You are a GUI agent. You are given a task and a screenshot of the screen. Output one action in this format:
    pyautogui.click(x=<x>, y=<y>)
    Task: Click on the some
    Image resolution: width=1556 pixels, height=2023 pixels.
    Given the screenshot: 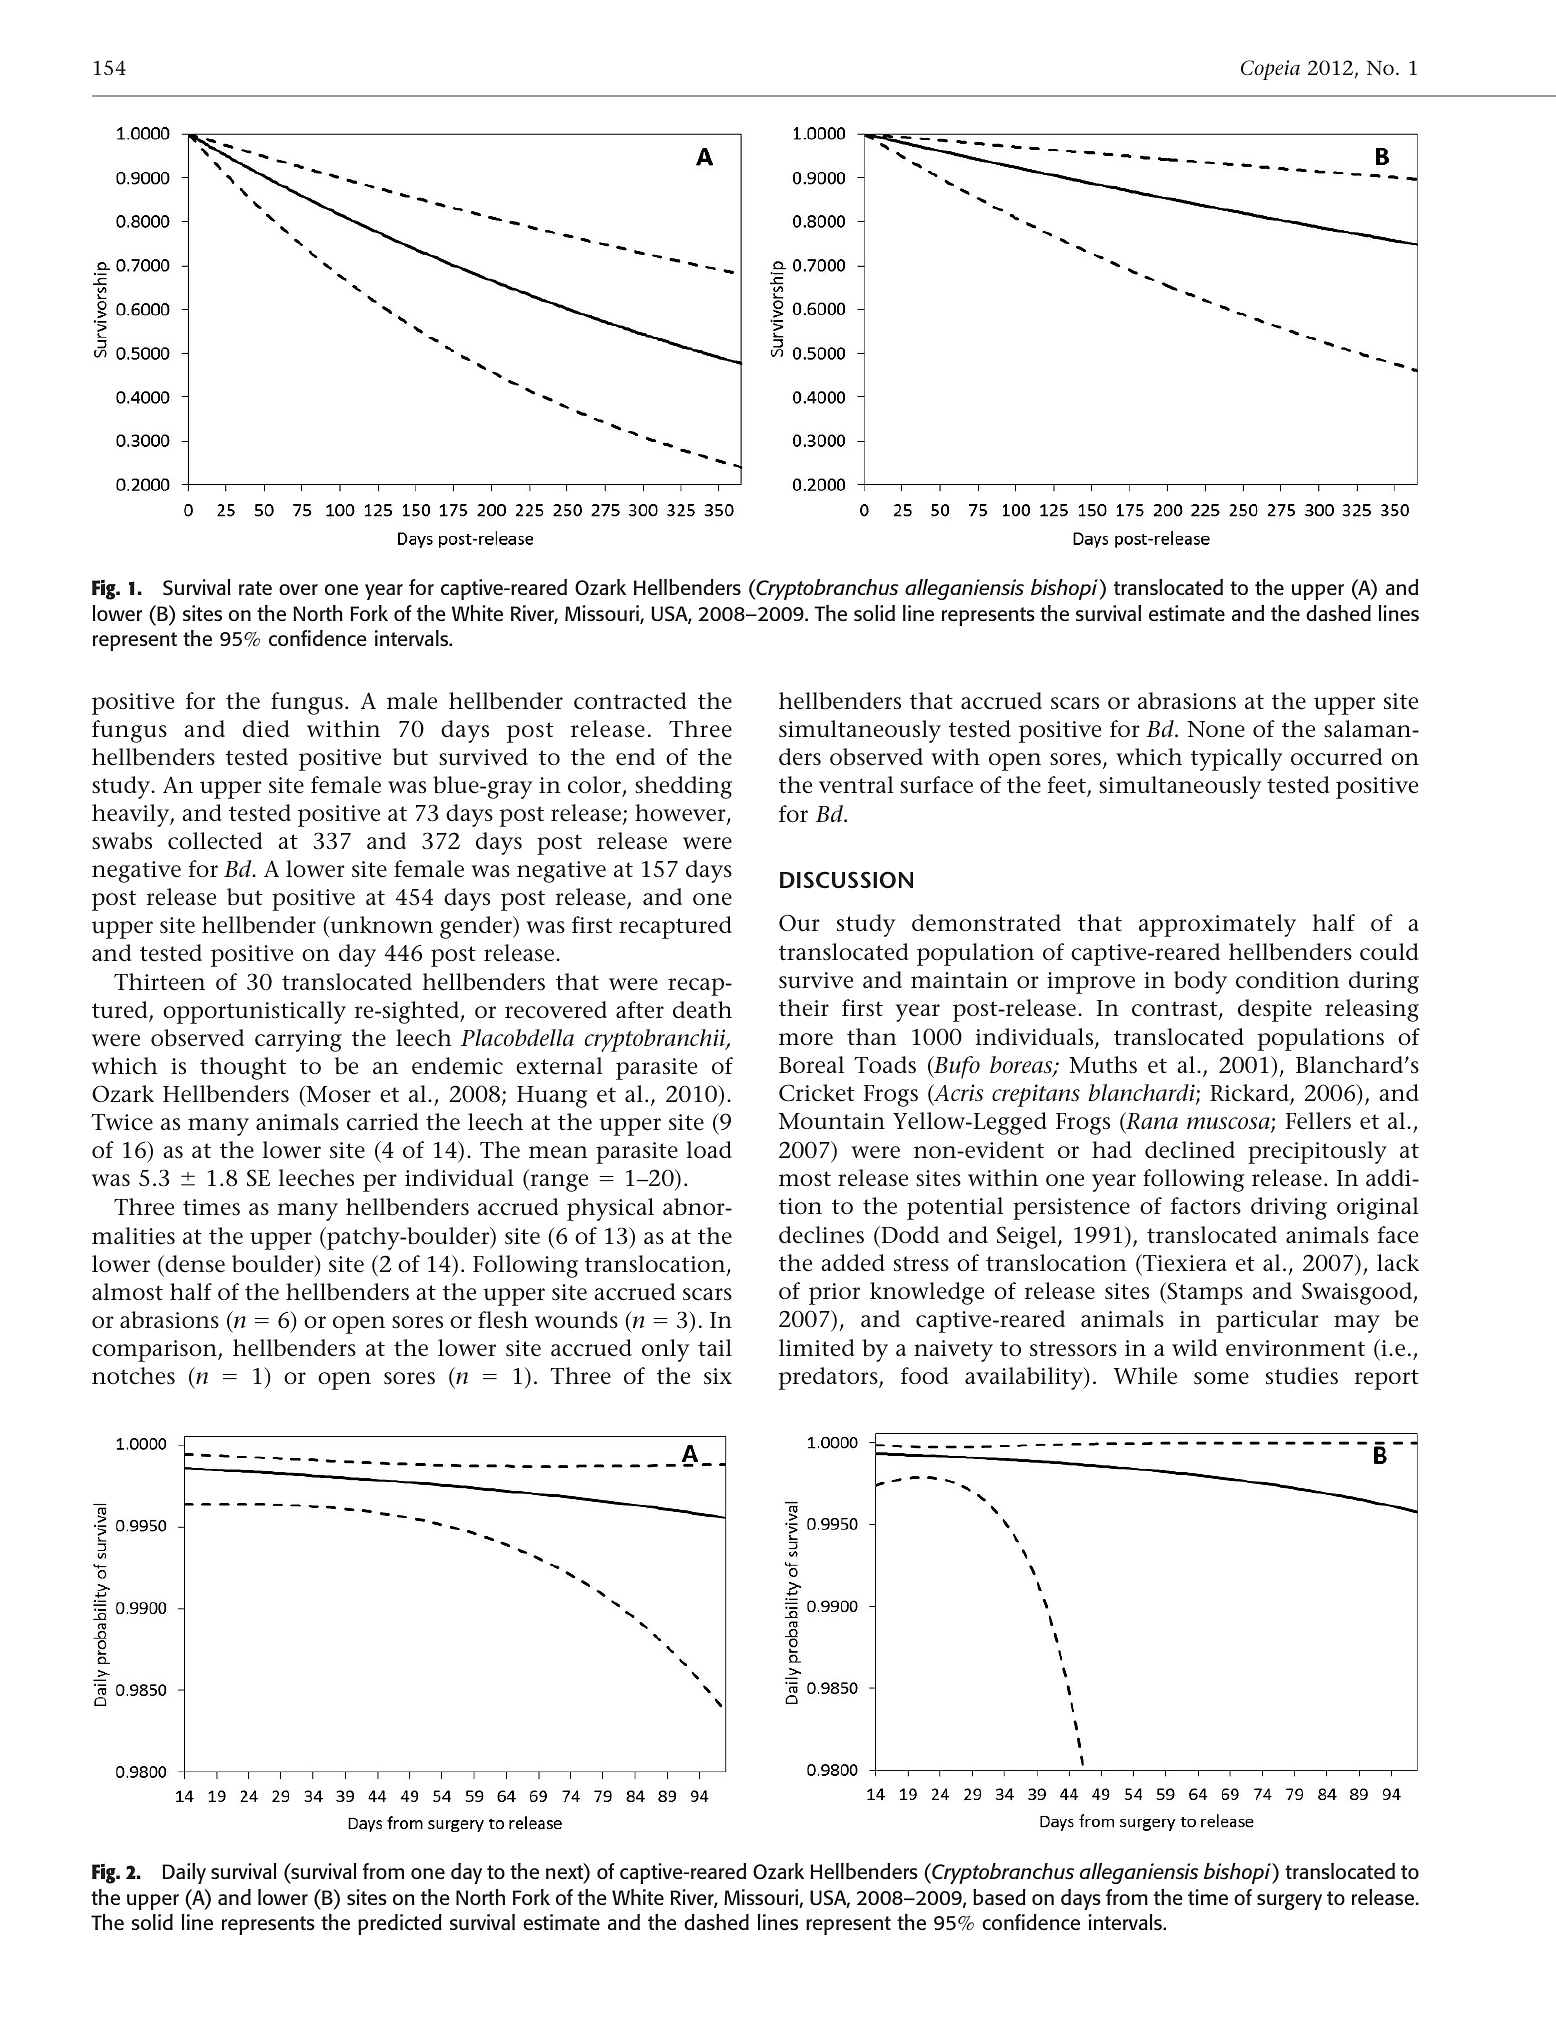 What is the action you would take?
    pyautogui.click(x=1221, y=1378)
